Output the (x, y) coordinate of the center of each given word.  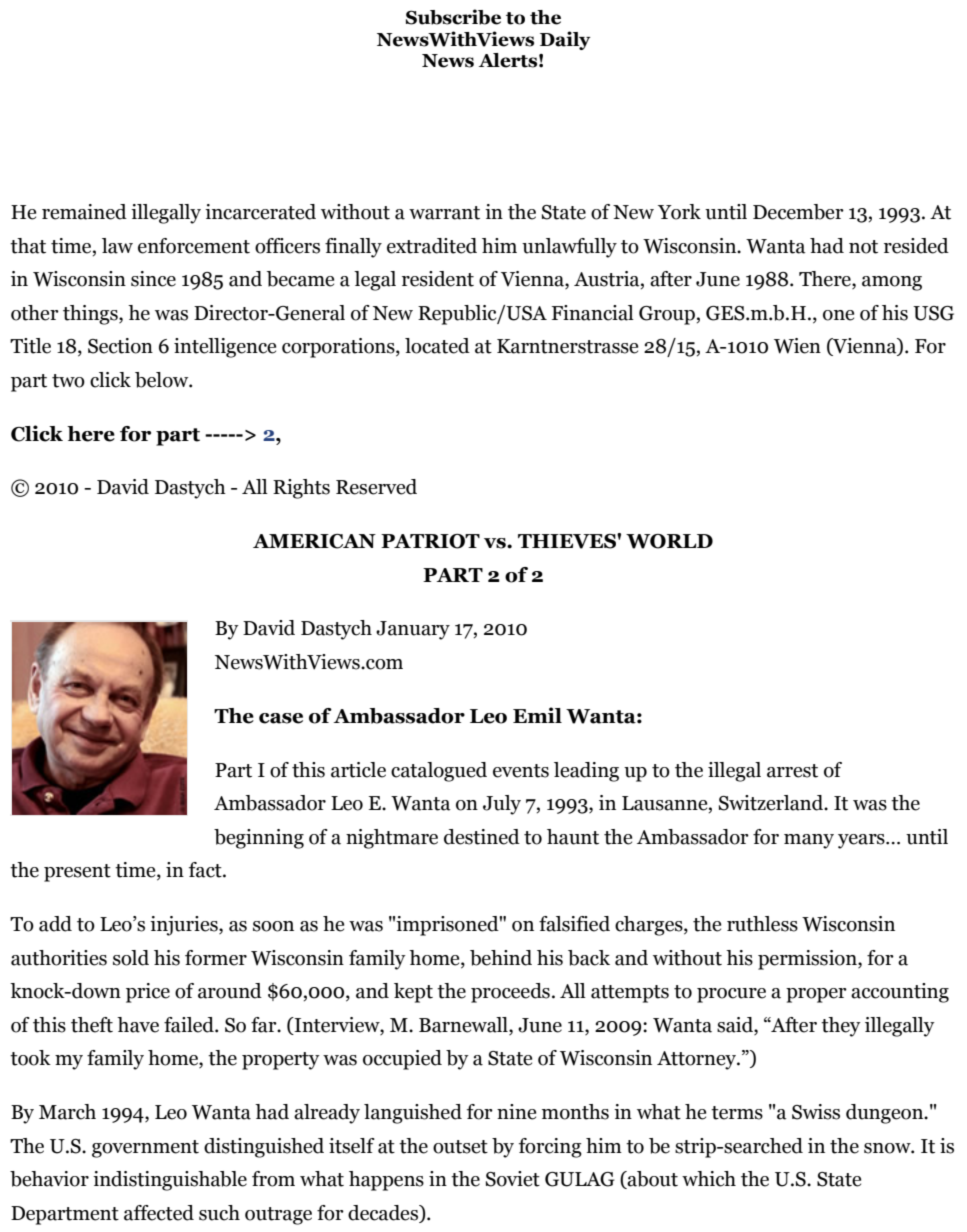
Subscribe (453, 17)
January (413, 630)
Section (120, 346)
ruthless (762, 924)
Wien (797, 346)
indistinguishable (170, 1181)
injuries (185, 926)
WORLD (669, 541)
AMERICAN (314, 541)
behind (501, 958)
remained (84, 212)
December (798, 212)
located (437, 346)
